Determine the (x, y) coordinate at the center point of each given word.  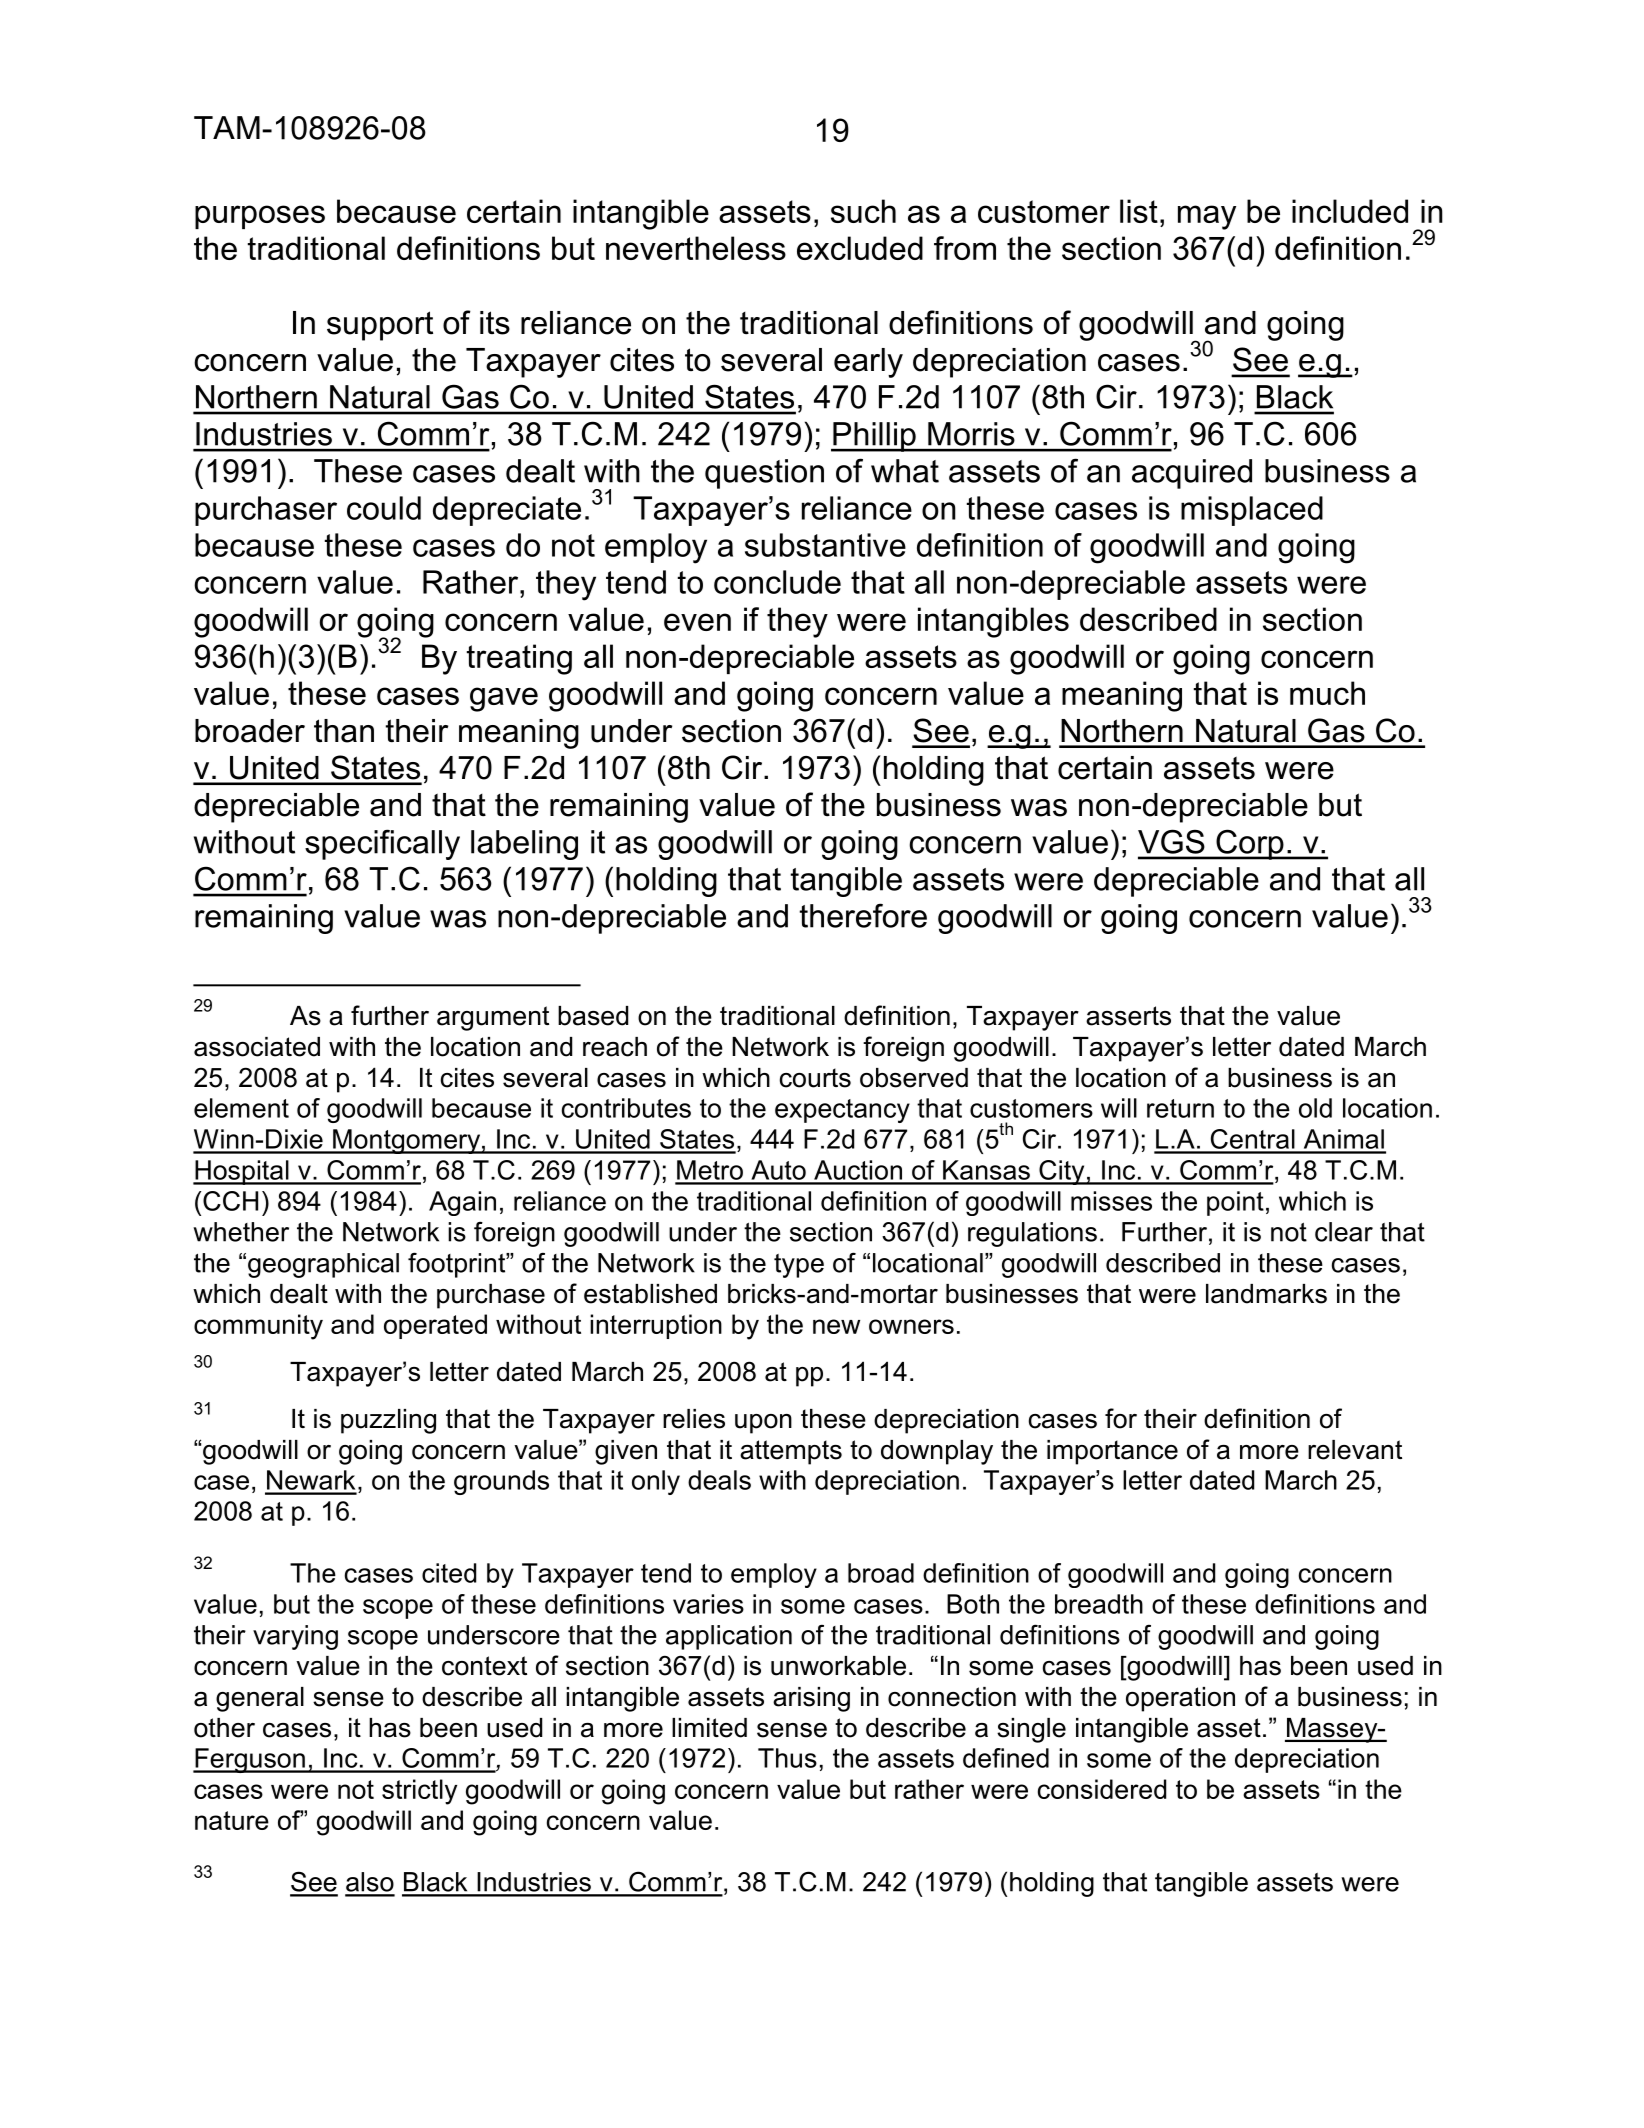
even (697, 622)
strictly (419, 1792)
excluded (860, 248)
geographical (323, 1265)
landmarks (1266, 1294)
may (1207, 217)
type (799, 1266)
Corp (1250, 844)
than (344, 731)
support (380, 326)
